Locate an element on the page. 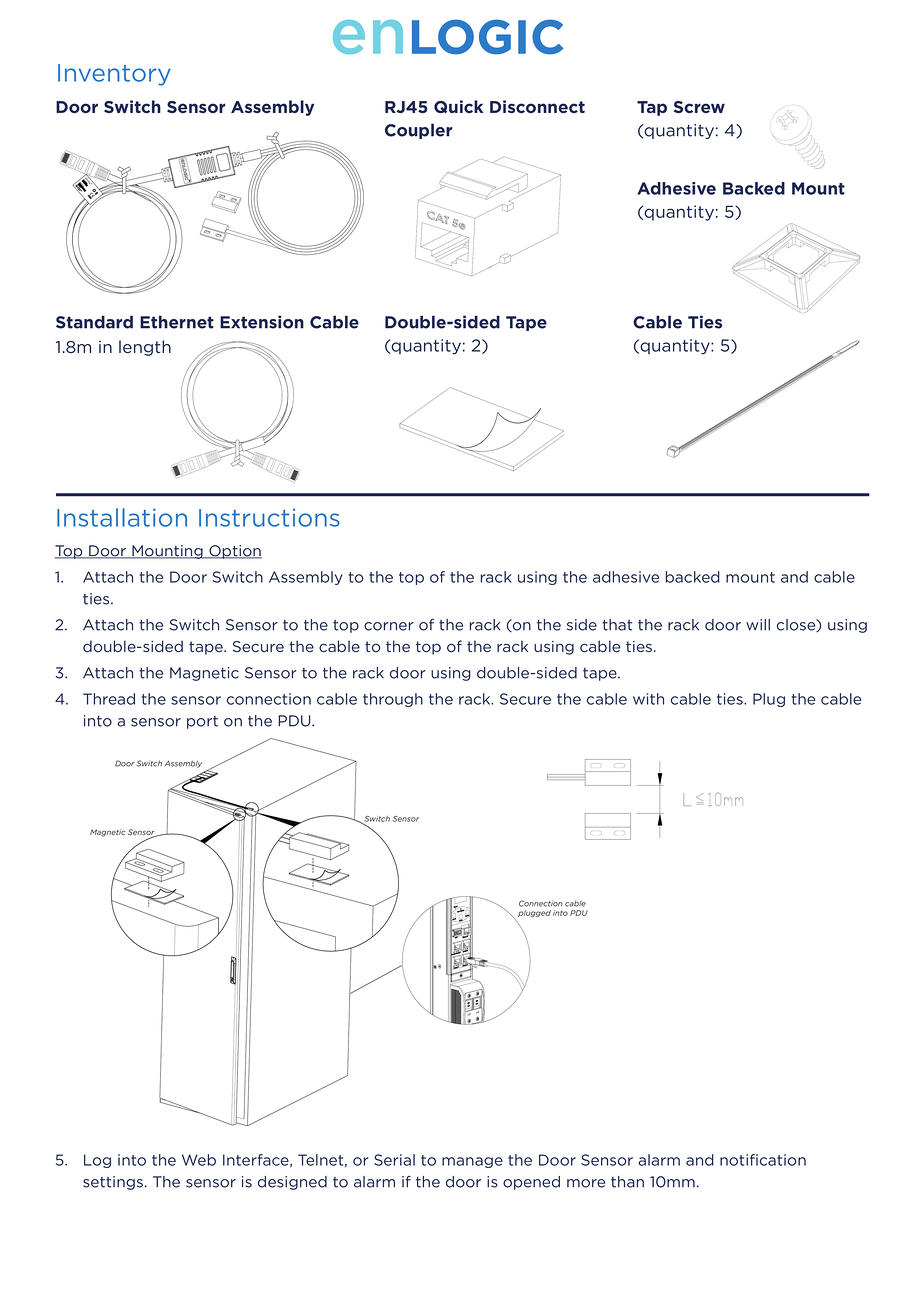  with is located at coordinates (648, 699).
